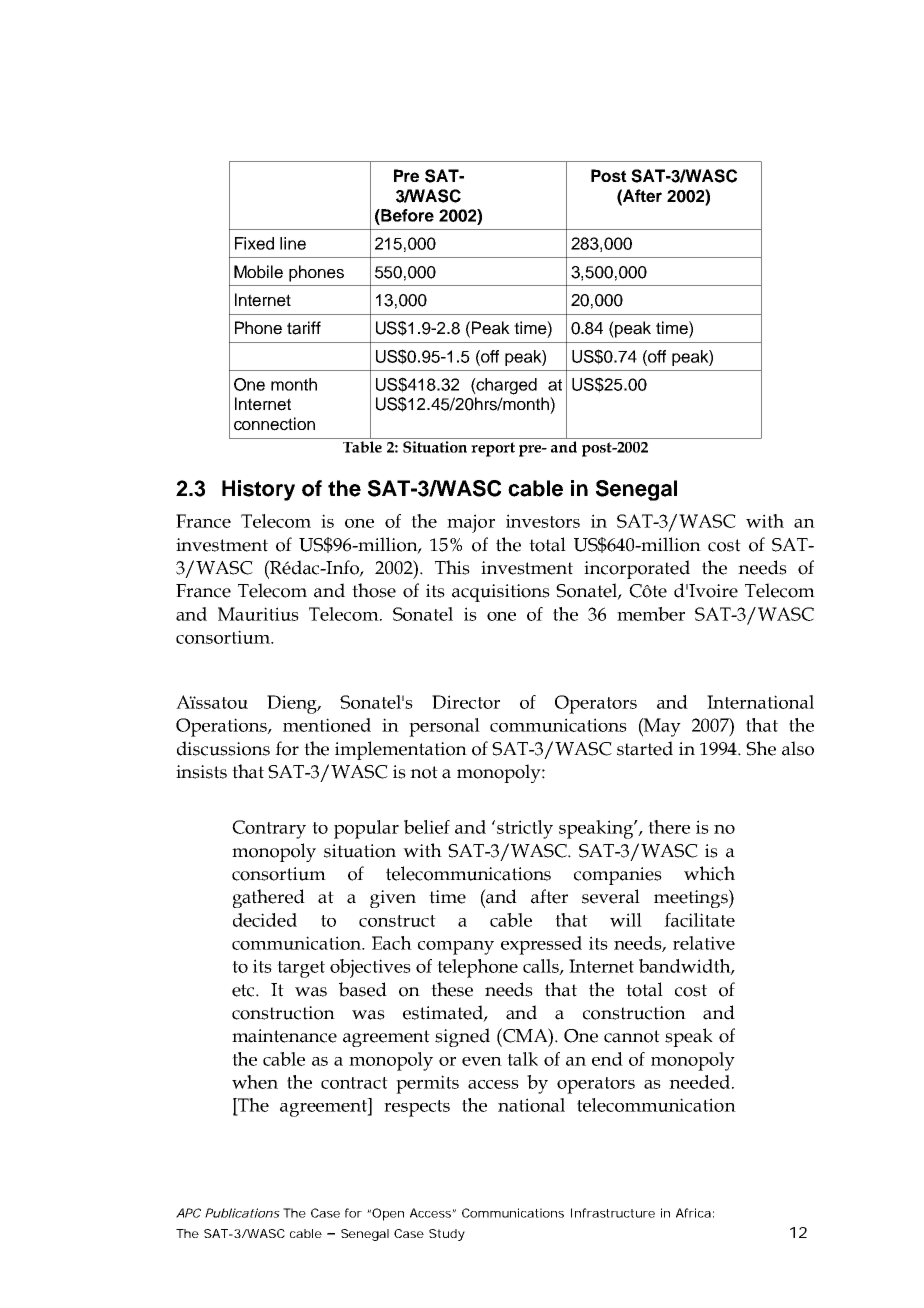 The width and height of the screenshot is (924, 1308). I want to click on Mauritius, so click(258, 614).
